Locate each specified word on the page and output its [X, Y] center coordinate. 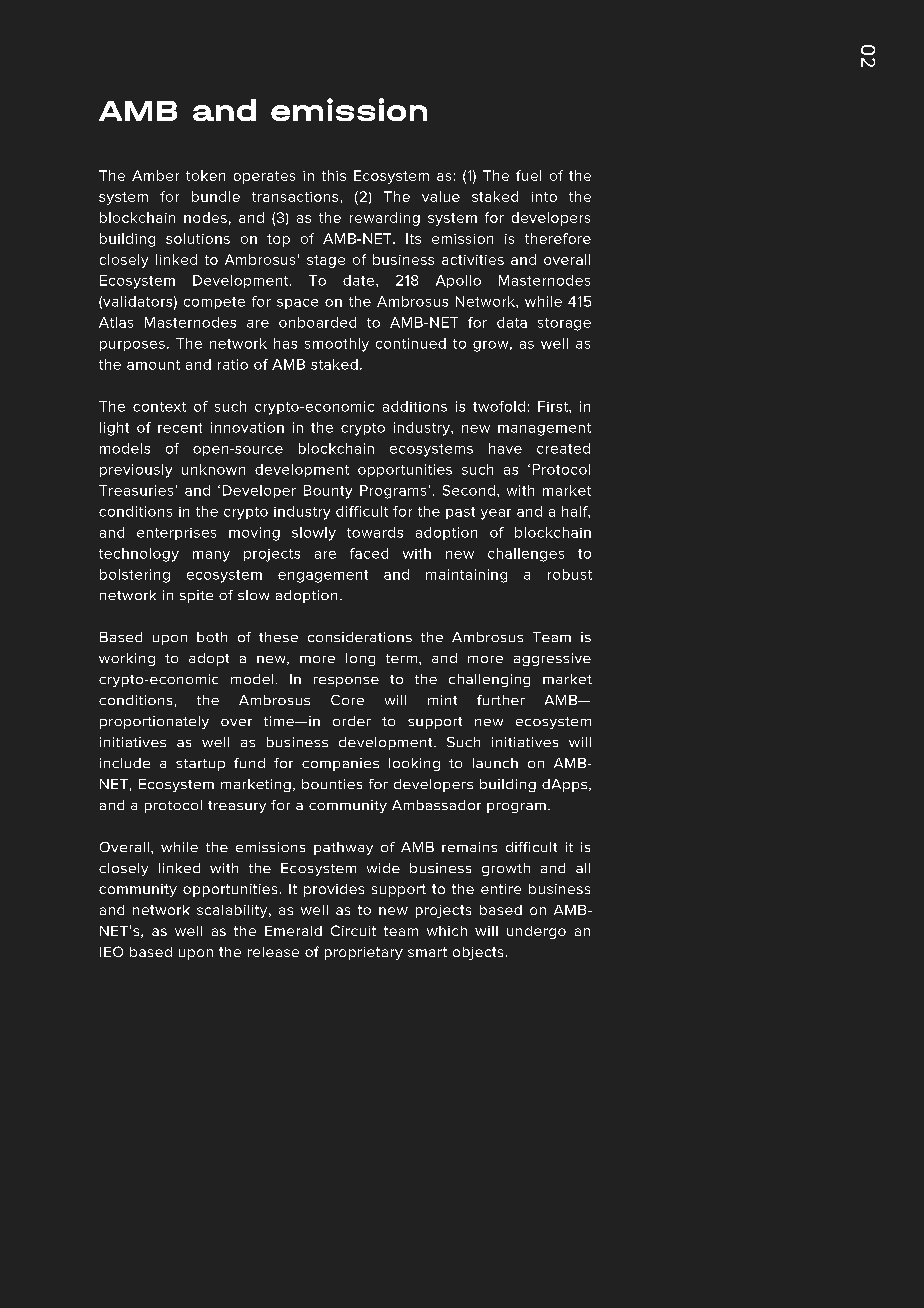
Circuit [353, 930]
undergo [536, 932]
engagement [323, 576]
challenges [526, 555]
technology [139, 555]
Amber [155, 175]
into [544, 197]
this [334, 175]
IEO [111, 951]
